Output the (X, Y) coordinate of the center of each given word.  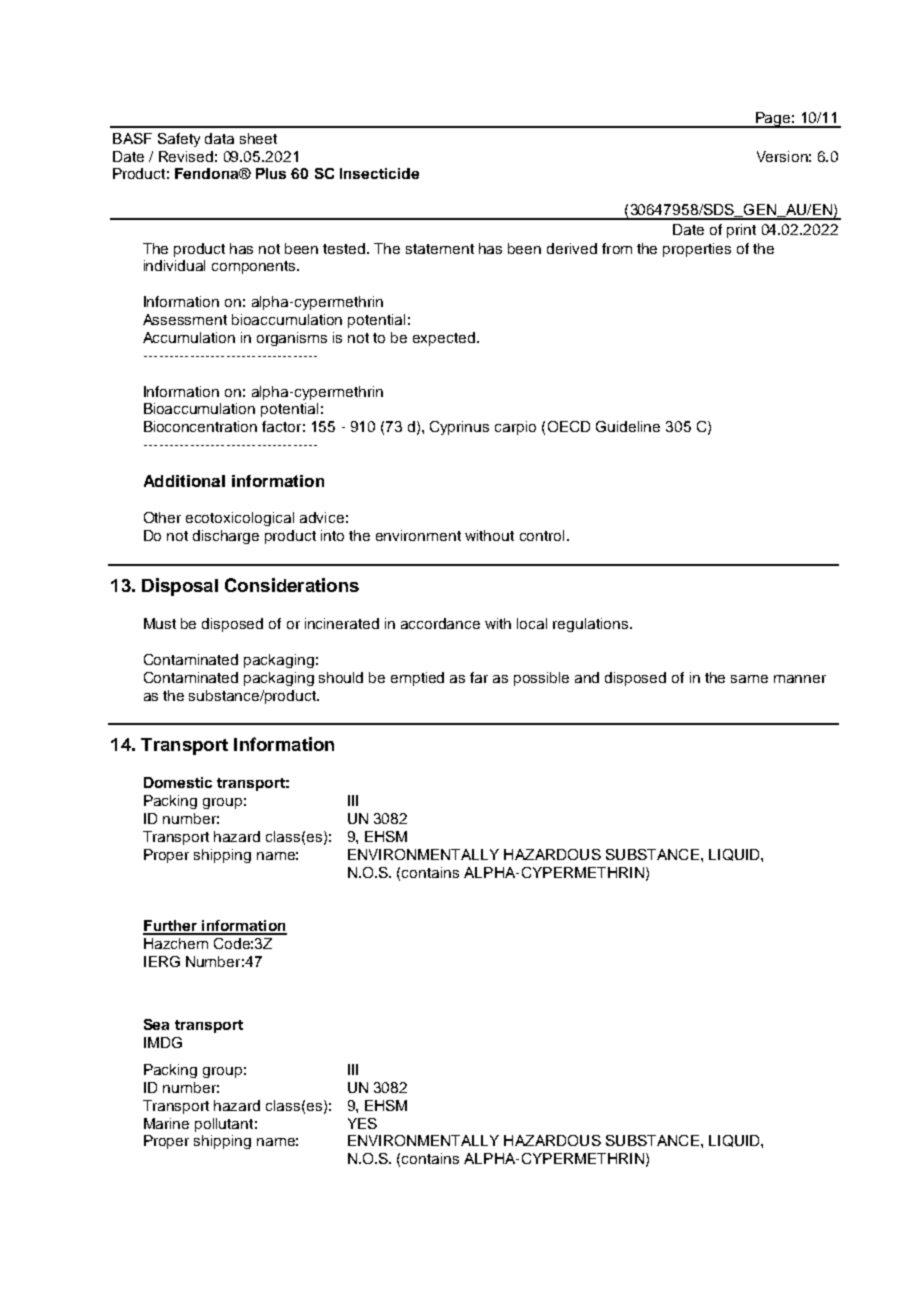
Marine (166, 1123)
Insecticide (379, 173)
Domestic (178, 782)
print (741, 231)
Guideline (628, 426)
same (749, 679)
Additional (184, 481)
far (479, 677)
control (542, 535)
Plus (271, 173)
